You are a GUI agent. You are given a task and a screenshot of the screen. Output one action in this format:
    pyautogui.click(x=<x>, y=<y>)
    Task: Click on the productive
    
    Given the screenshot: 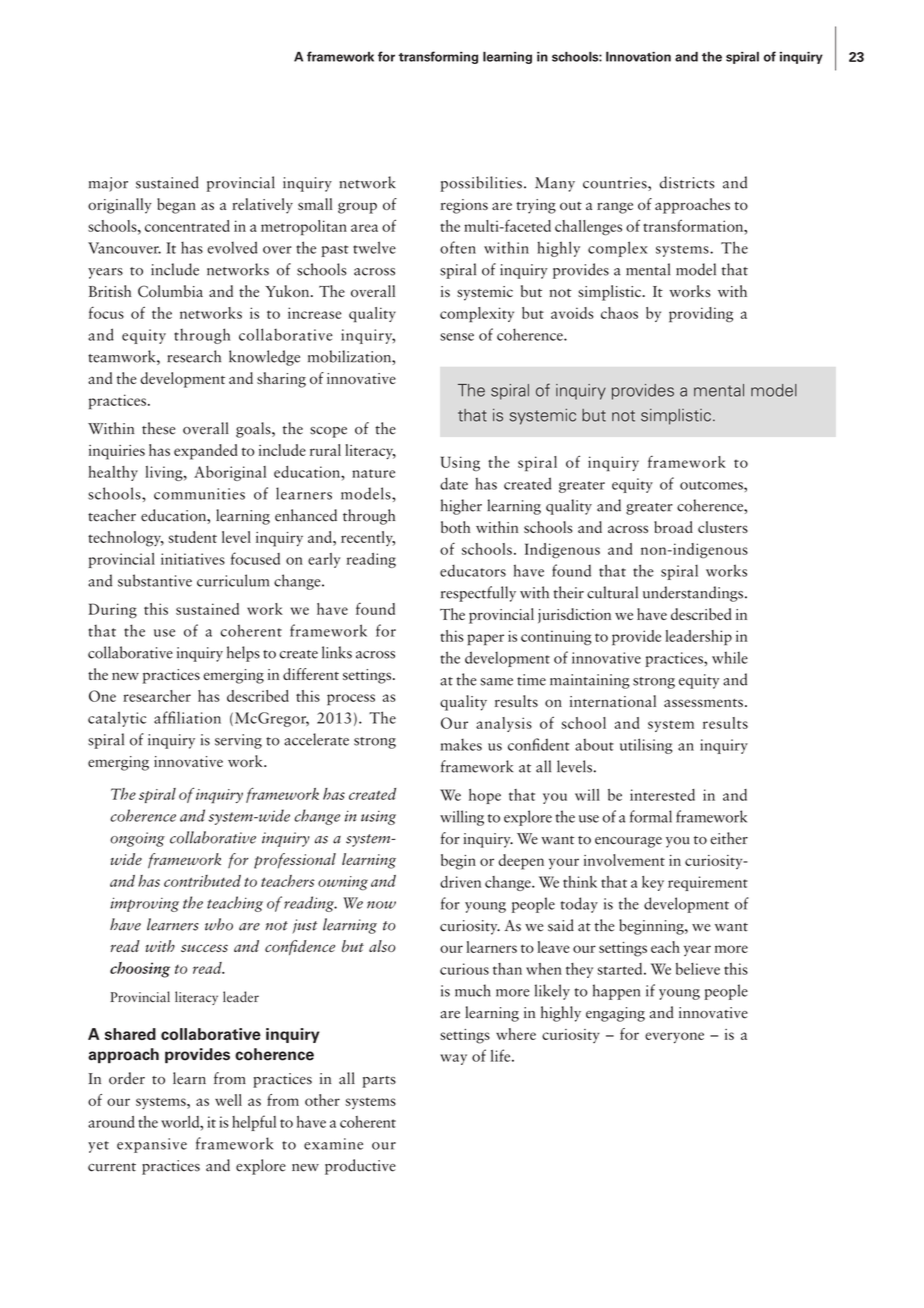 What is the action you would take?
    pyautogui.click(x=360, y=1167)
